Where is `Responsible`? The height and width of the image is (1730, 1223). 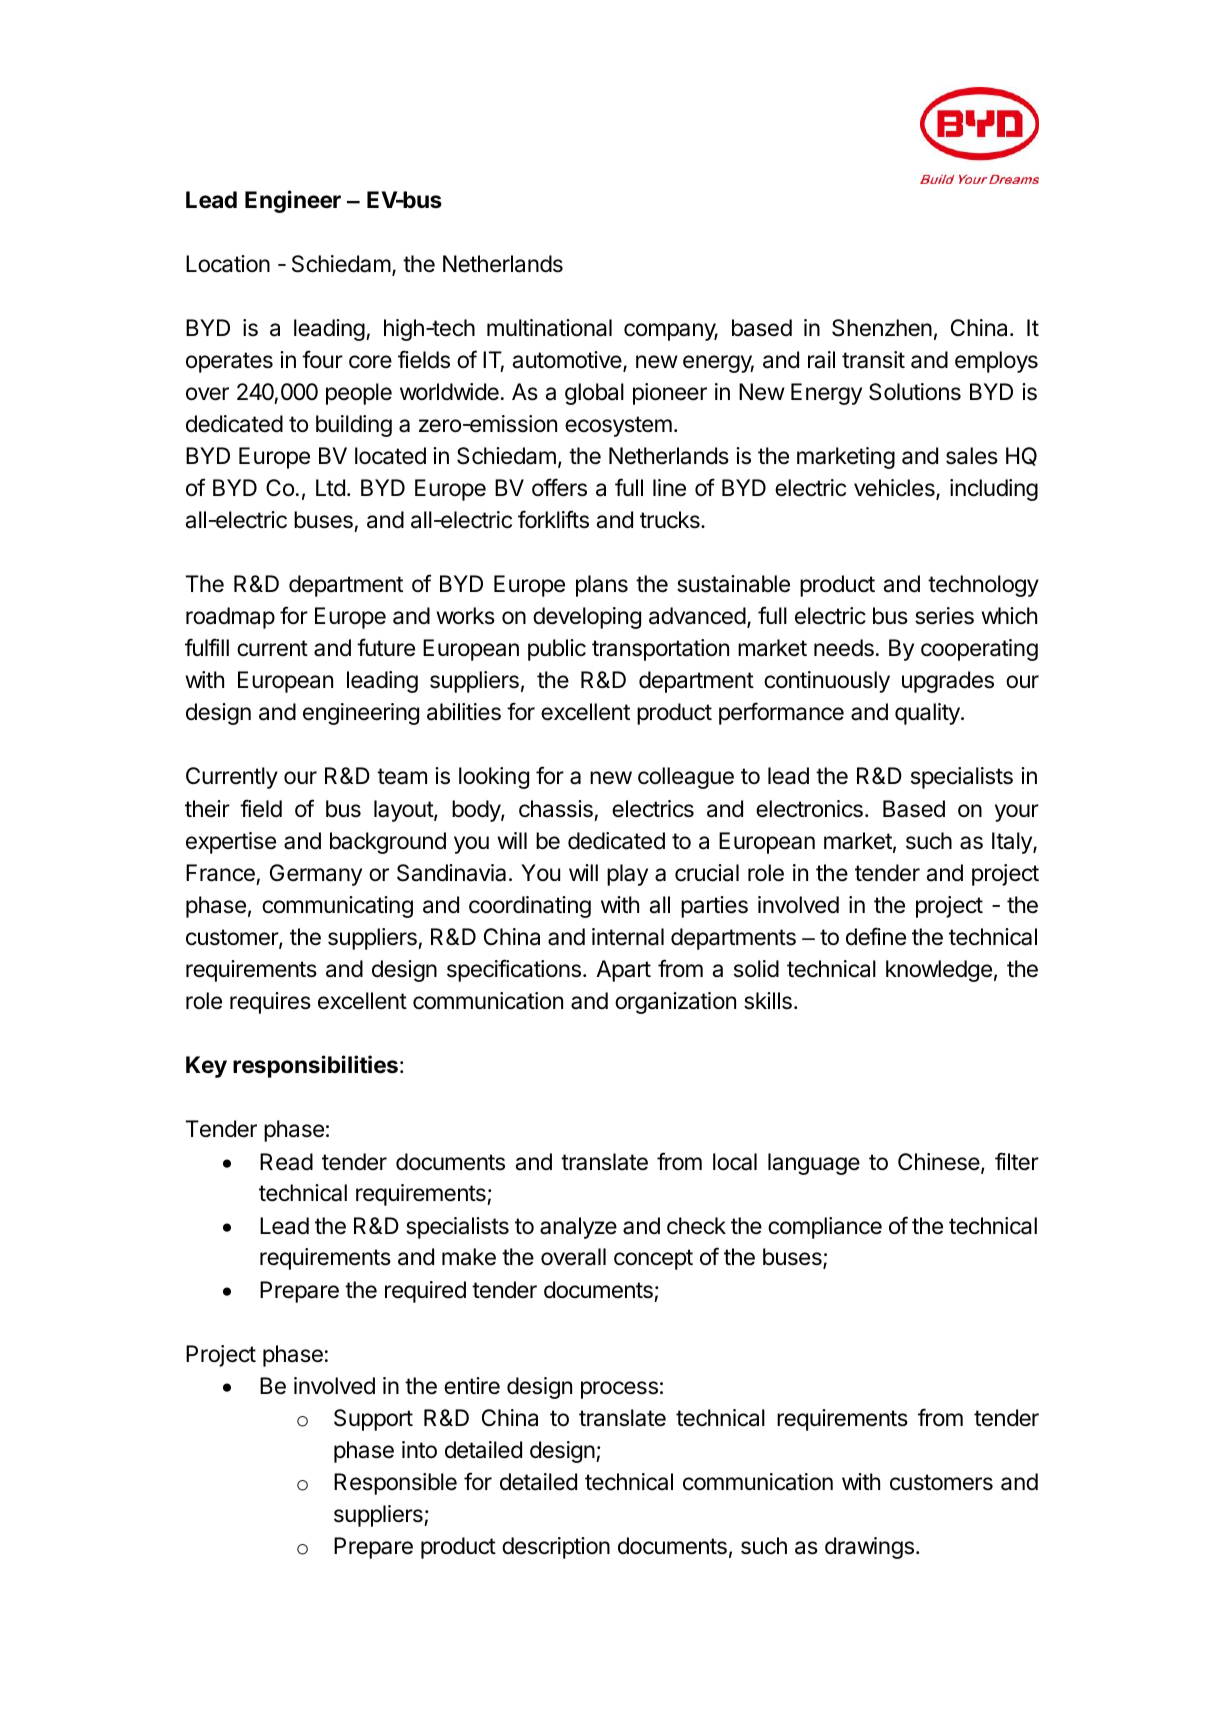
Responsible is located at coordinates (395, 1484).
